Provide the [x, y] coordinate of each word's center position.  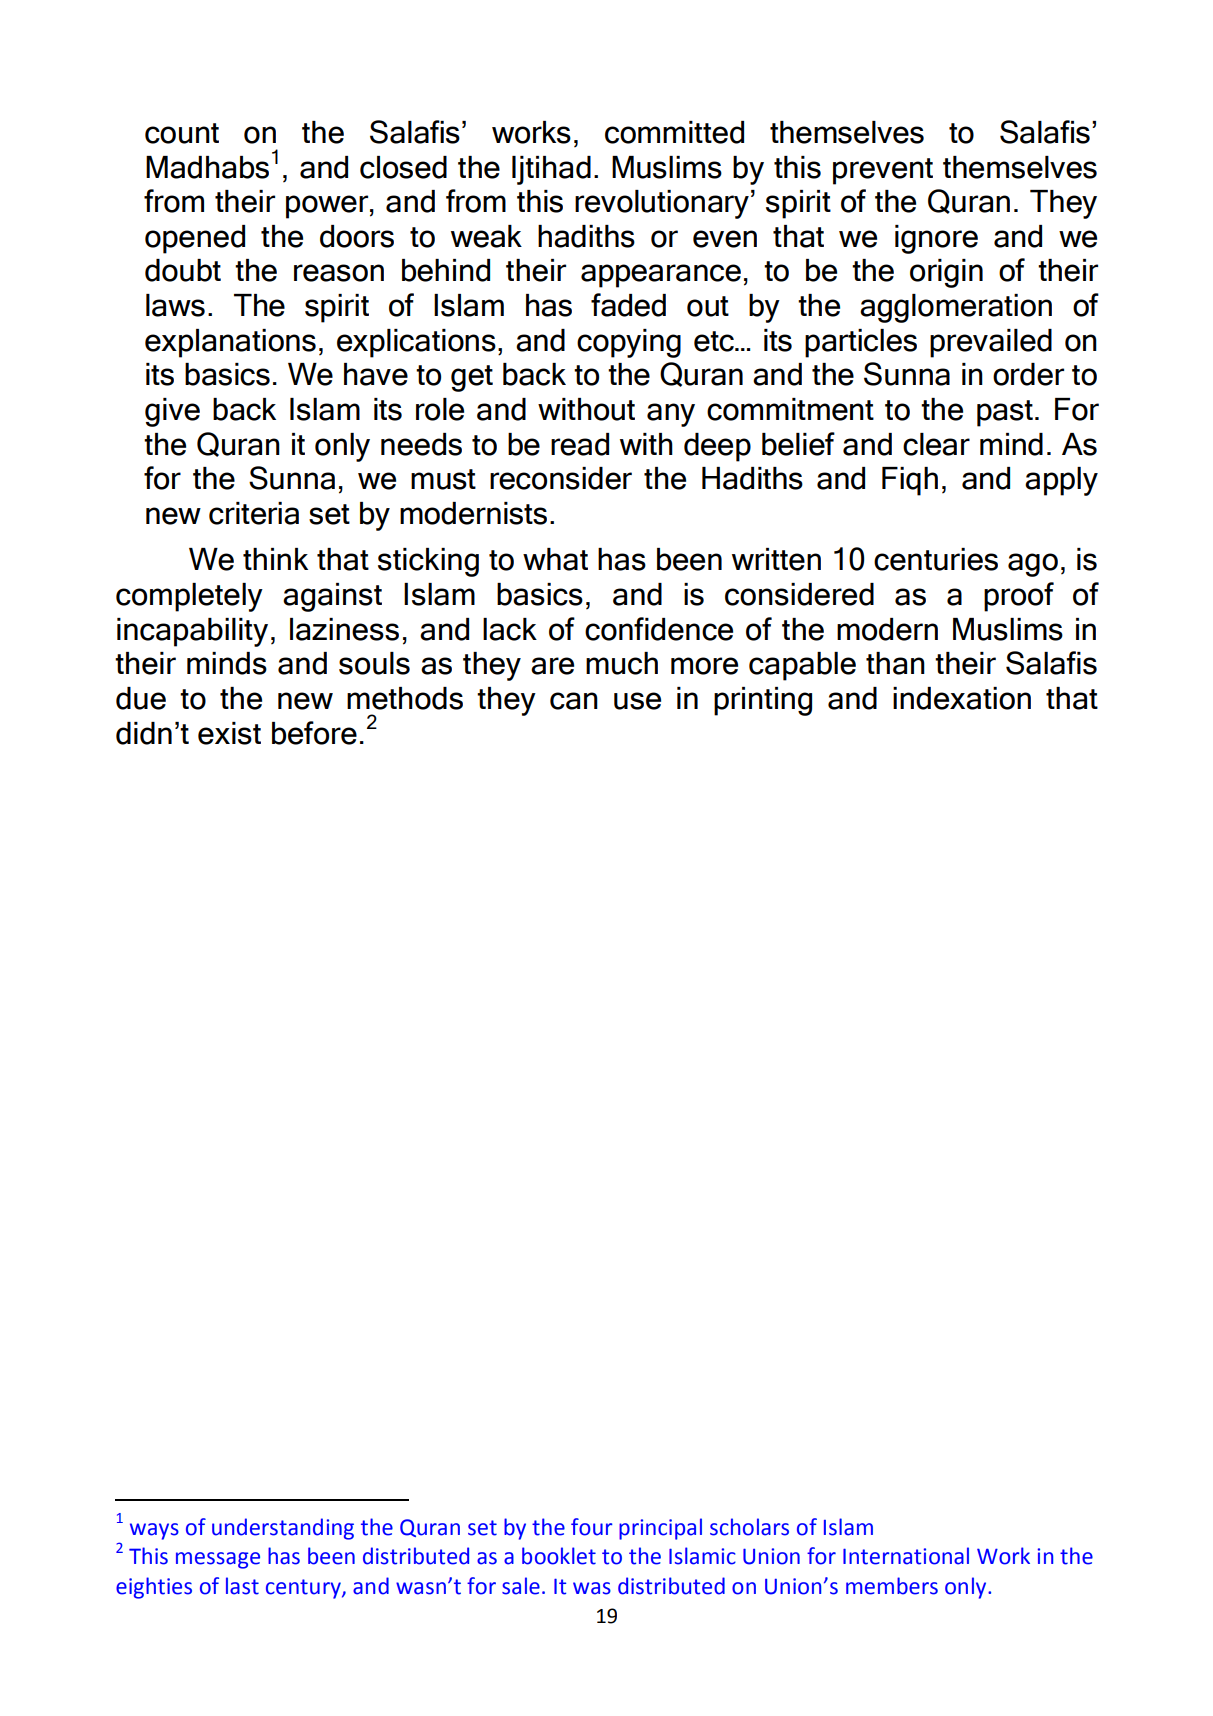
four [592, 1527]
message [218, 1560]
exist [229, 733]
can [574, 701]
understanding [283, 1529]
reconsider [561, 478]
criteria [254, 513]
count [182, 133]
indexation [962, 698]
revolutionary [662, 204]
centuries [936, 559]
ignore [936, 239]
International [906, 1556]
